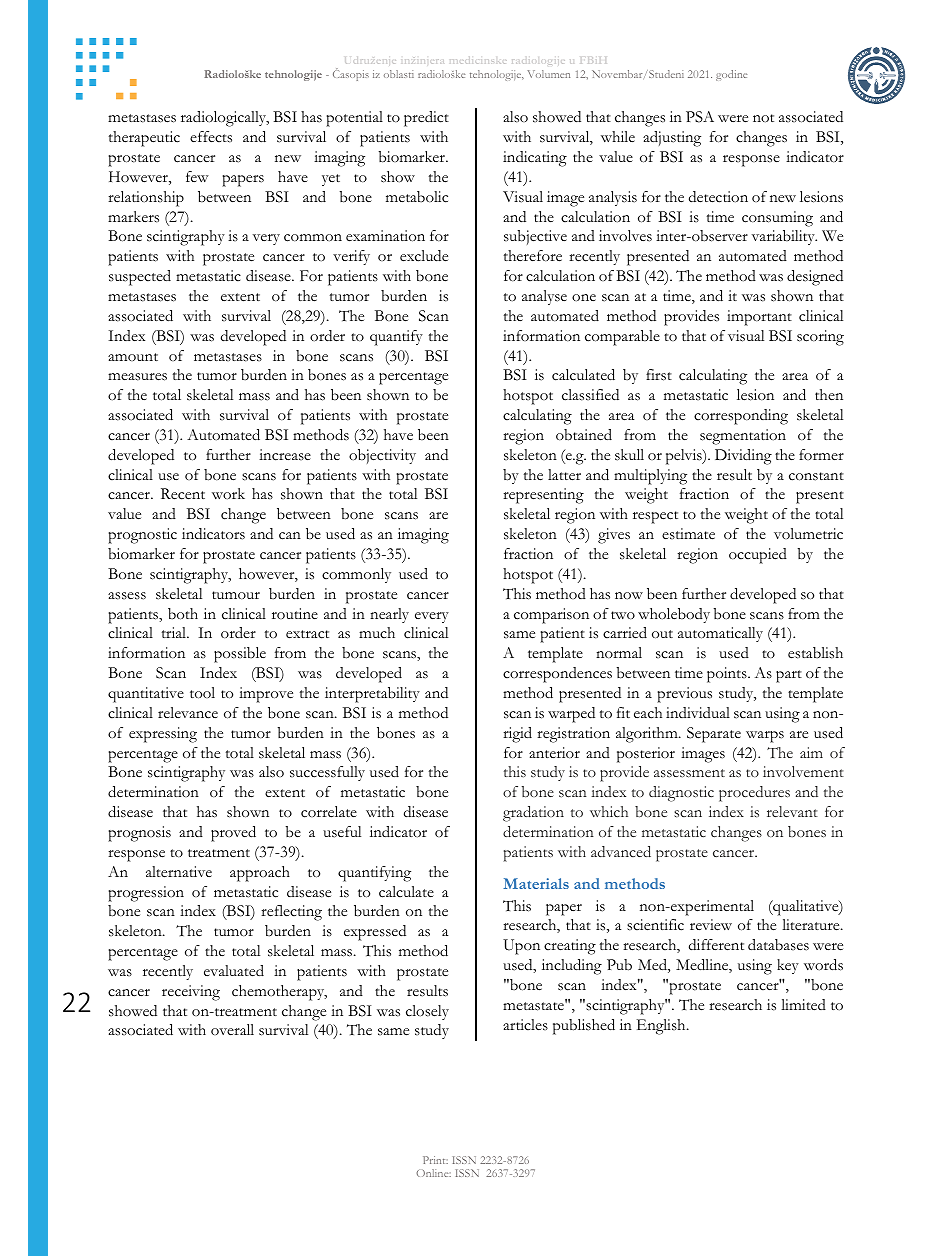  Describe the element at coordinates (427, 1012) in the screenshot. I see `closely` at that location.
